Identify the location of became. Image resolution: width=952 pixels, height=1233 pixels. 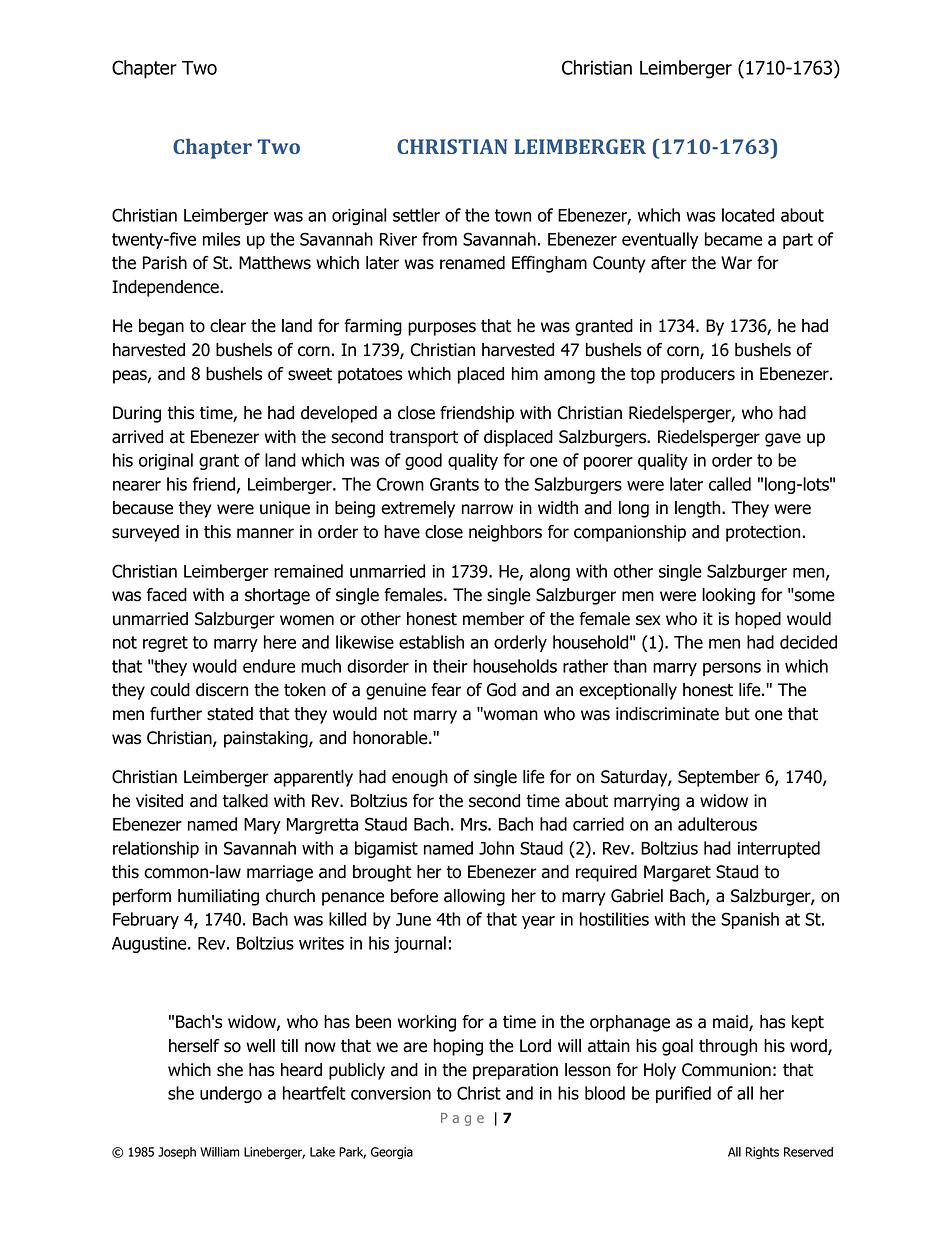
(733, 239).
